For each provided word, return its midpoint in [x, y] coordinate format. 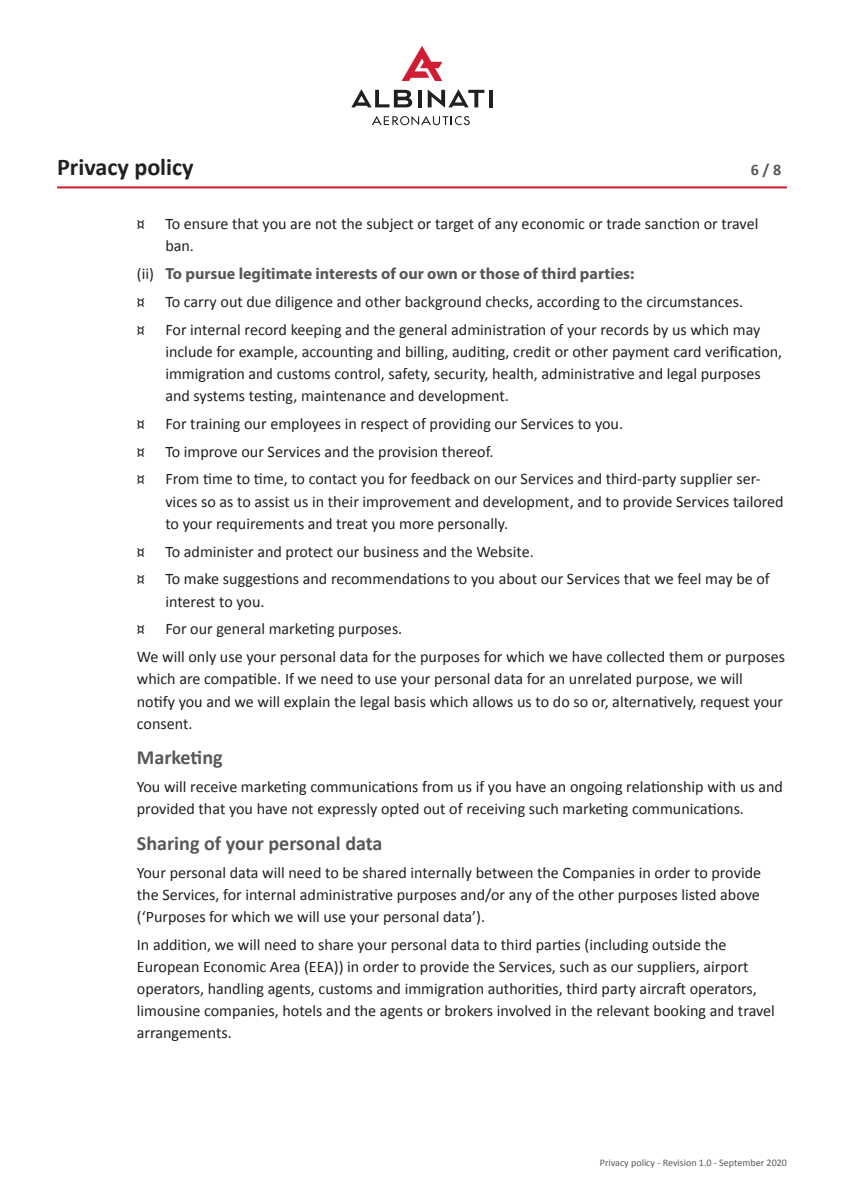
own [442, 275]
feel [689, 579]
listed [699, 895]
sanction [672, 224]
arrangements [183, 1034]
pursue [210, 276]
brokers [469, 1011]
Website [504, 552]
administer [219, 552]
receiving [496, 810]
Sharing [168, 845]
